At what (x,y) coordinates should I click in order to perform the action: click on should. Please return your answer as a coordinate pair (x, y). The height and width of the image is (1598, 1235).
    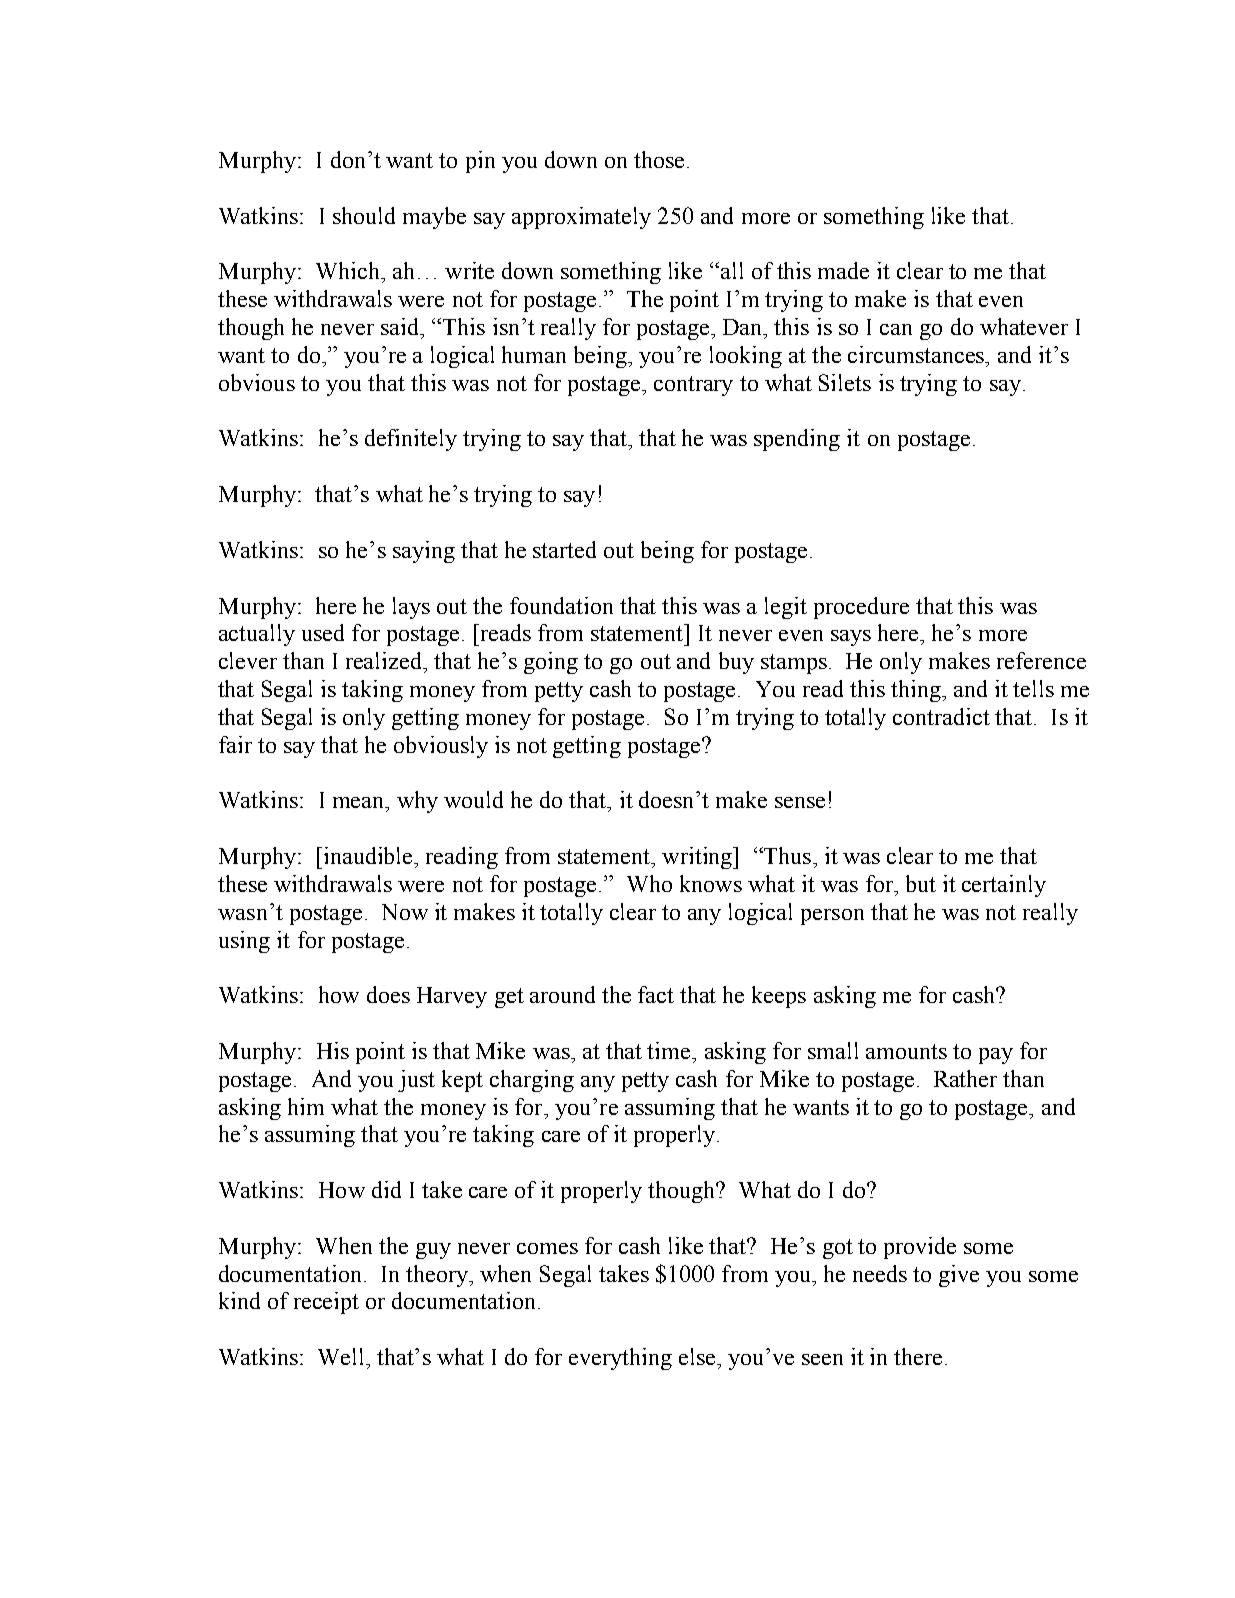
    Looking at the image, I should click on (364, 215).
